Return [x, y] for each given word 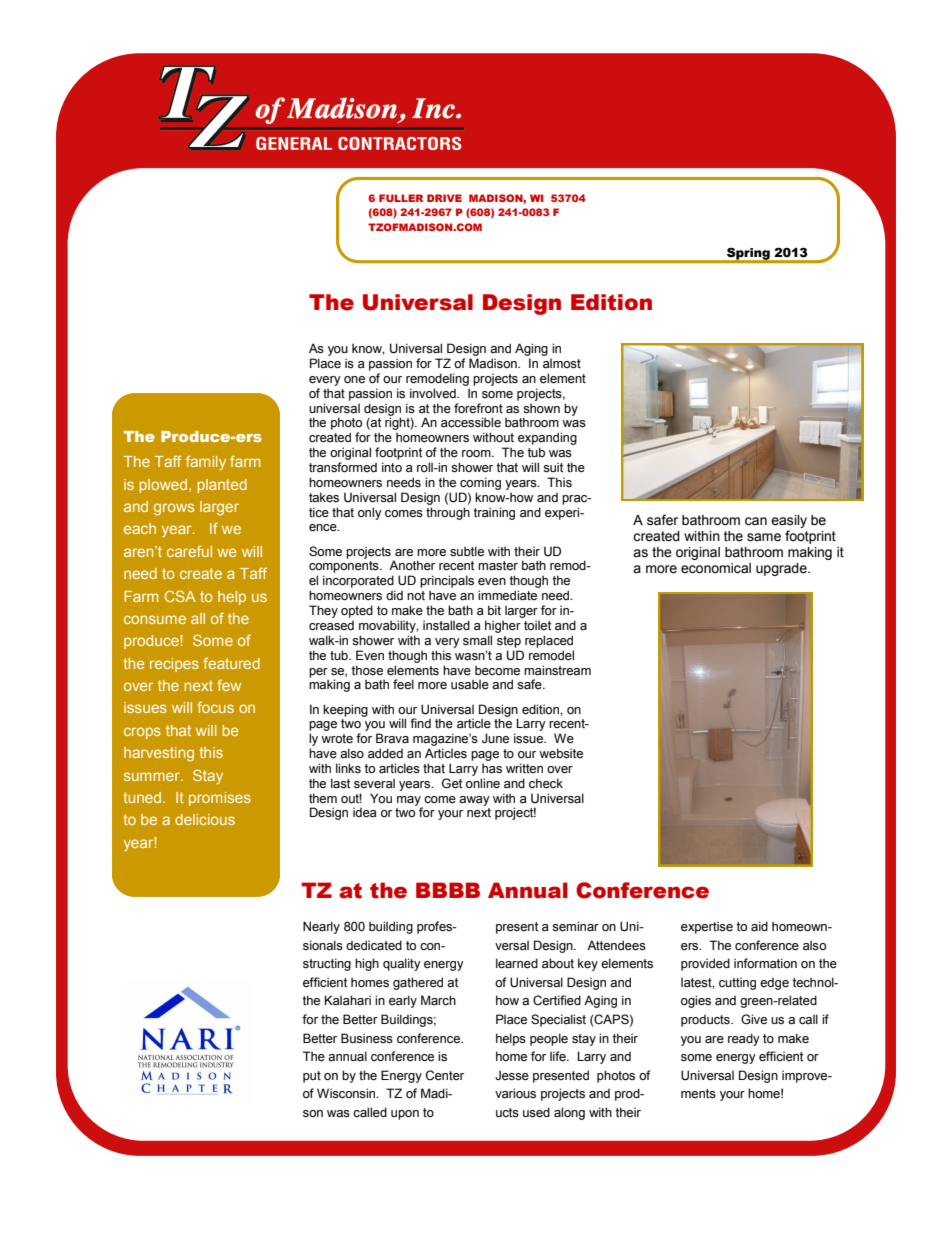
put [312, 1077]
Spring [748, 255]
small [477, 640]
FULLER [401, 198]
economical [716, 568]
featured [231, 663]
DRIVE [444, 198]
